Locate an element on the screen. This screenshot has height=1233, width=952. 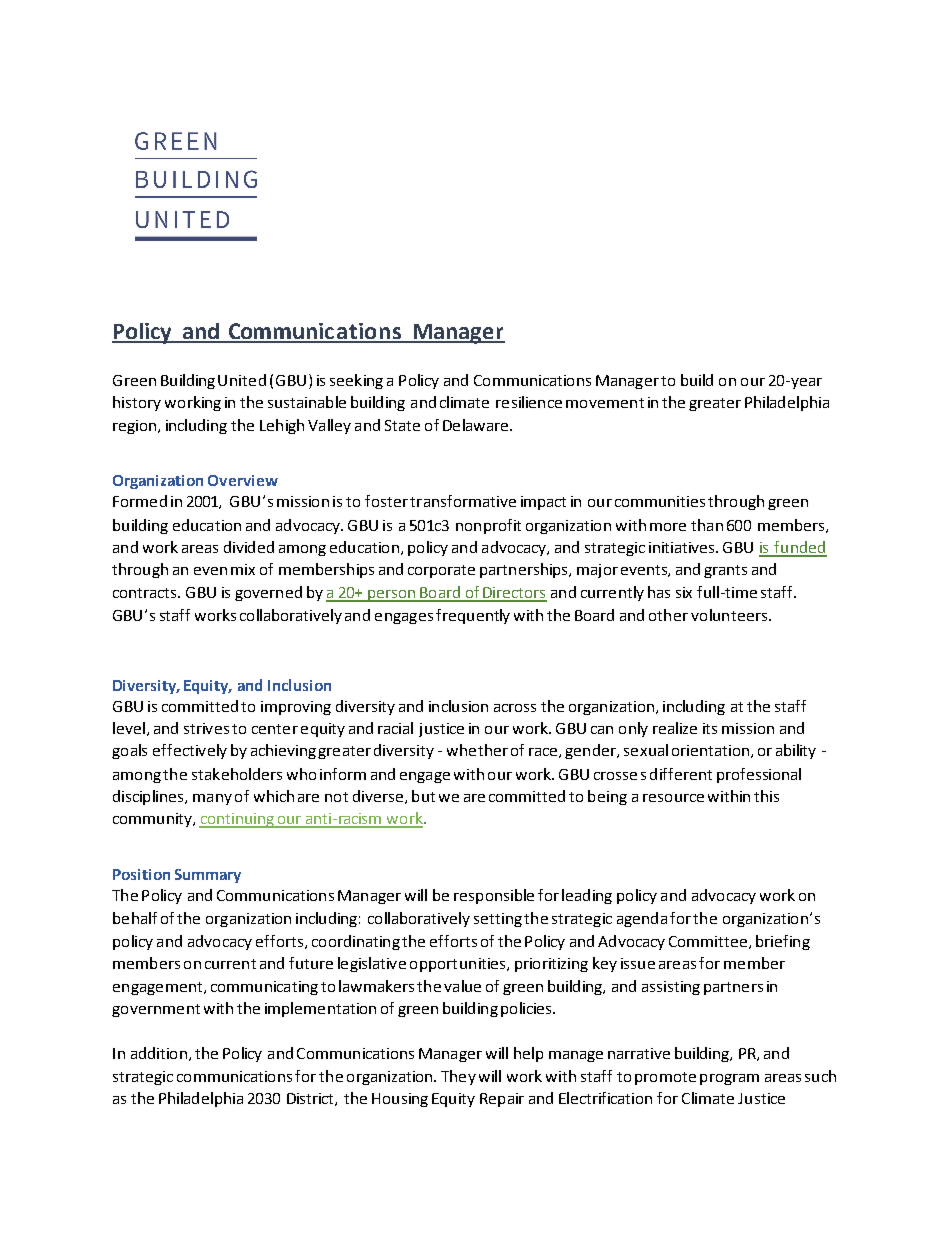
addition is located at coordinates (159, 1053).
